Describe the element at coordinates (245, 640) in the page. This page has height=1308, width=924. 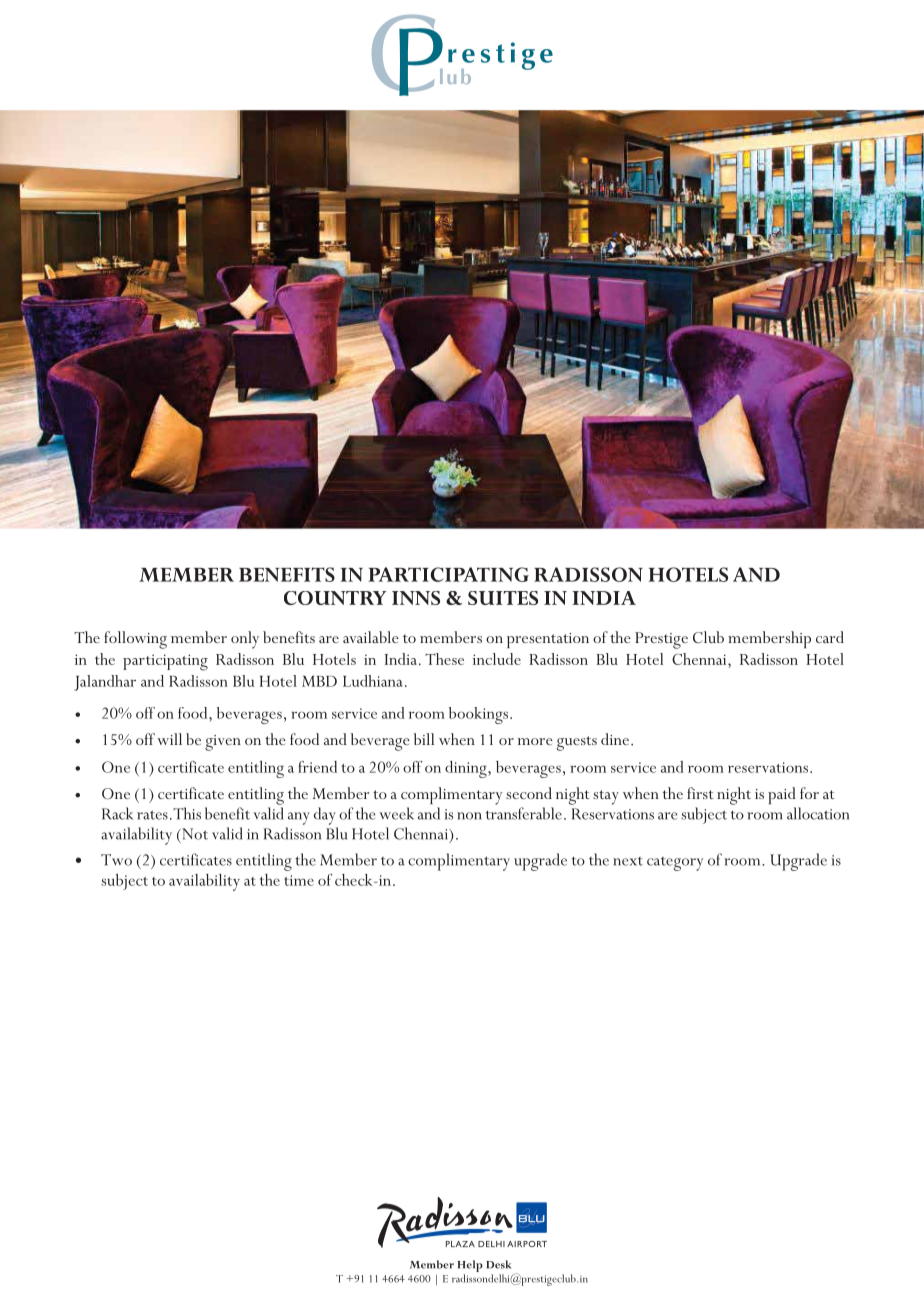
I see `only` at that location.
